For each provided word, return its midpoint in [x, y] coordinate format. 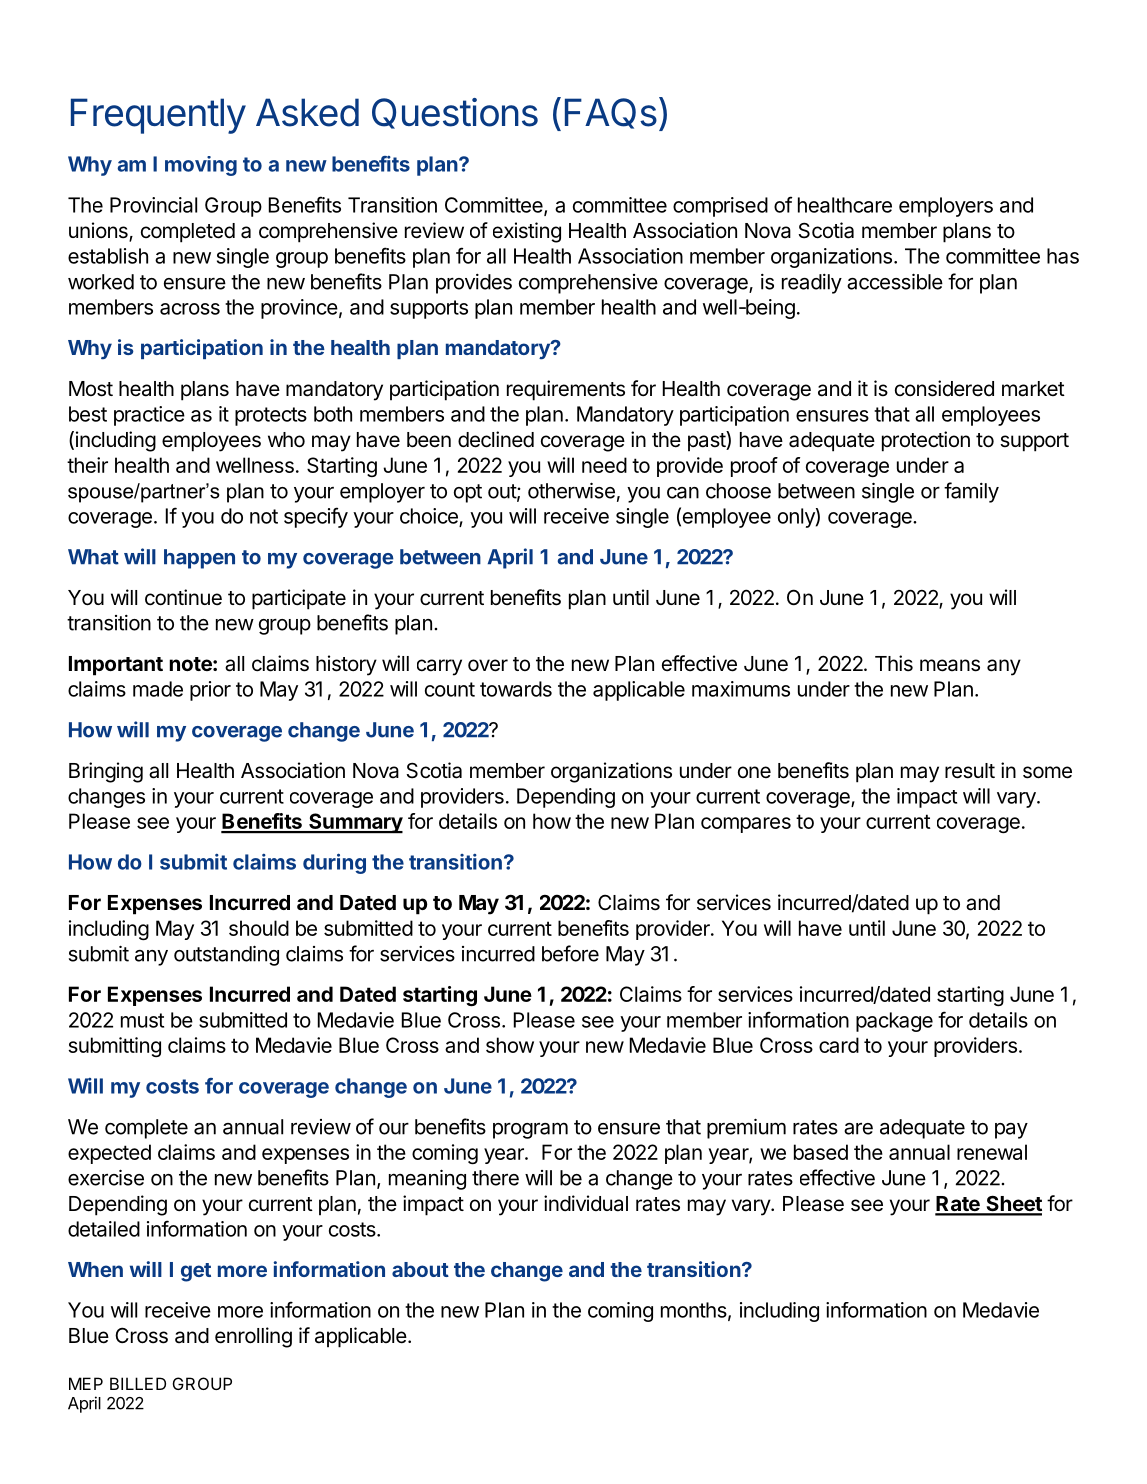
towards [516, 689]
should [259, 928]
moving [201, 166]
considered [944, 388]
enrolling [253, 1337]
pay [1011, 1131]
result [970, 771]
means [950, 665]
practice [149, 416]
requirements [566, 390]
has [1063, 256]
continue [183, 597]
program [530, 1130]
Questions [455, 113]
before [570, 953]
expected [109, 1154]
